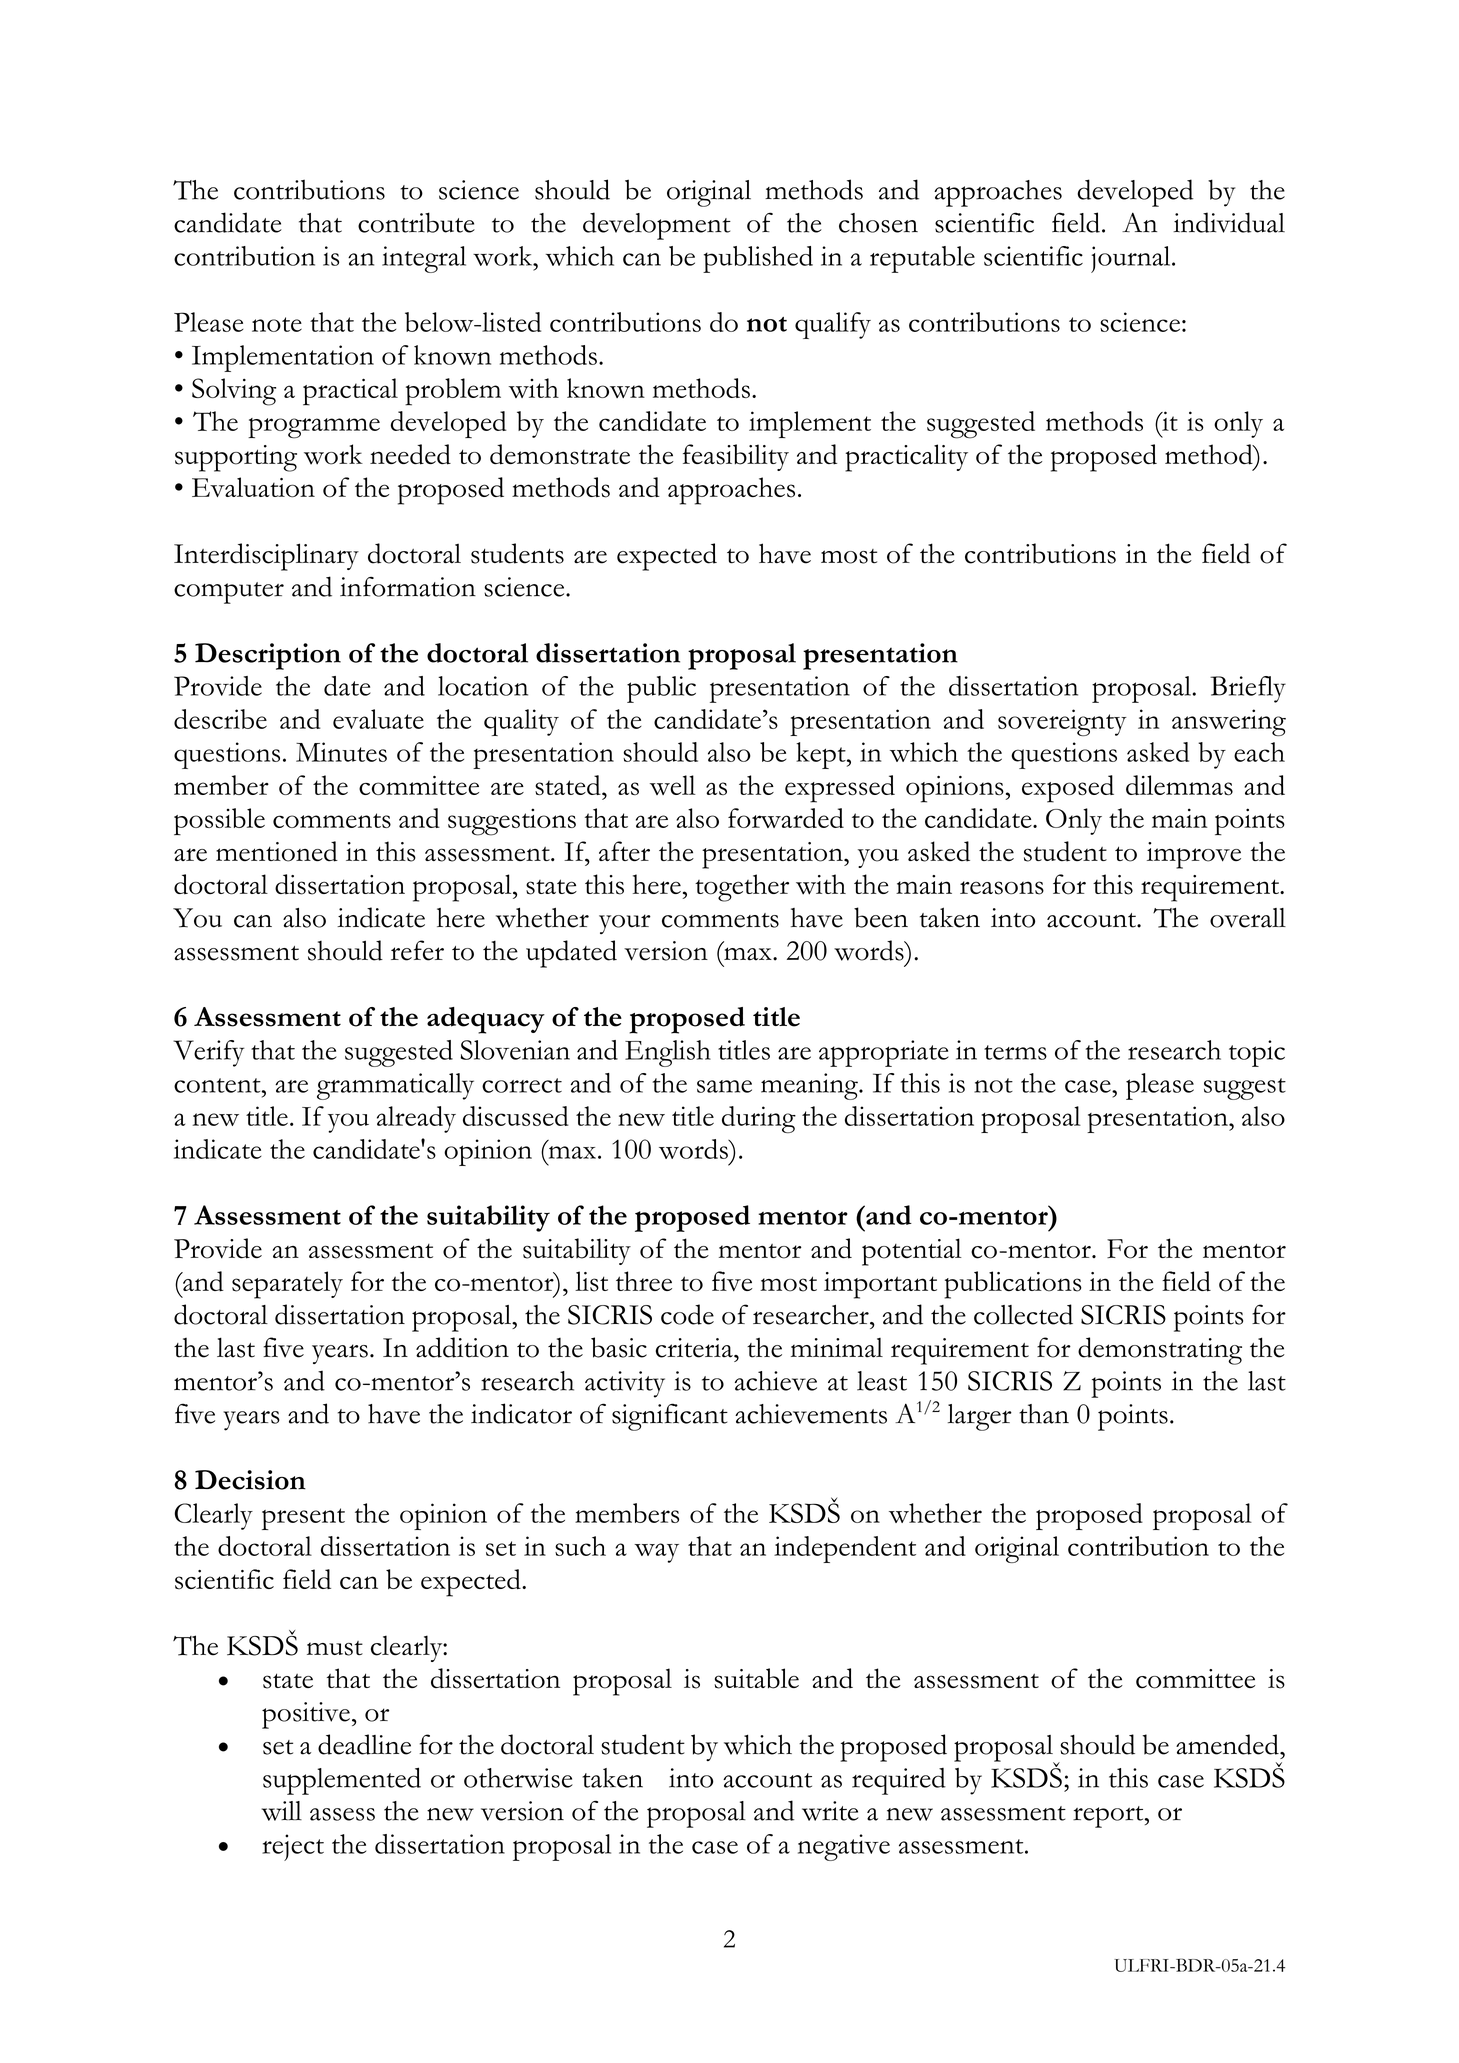  I want to click on note, so click(277, 324).
